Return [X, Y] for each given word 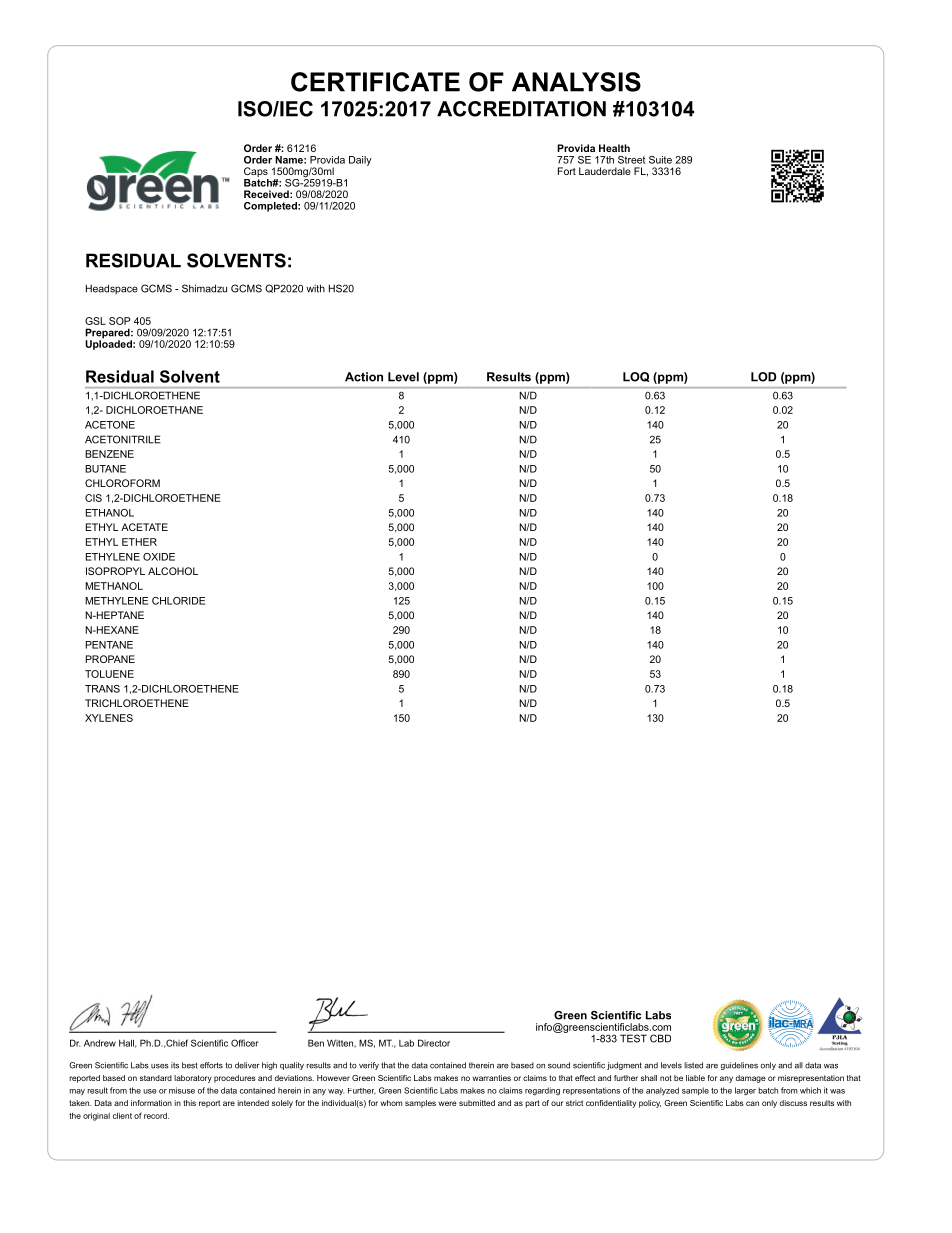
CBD [660, 1038]
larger [745, 1091]
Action [364, 377]
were [447, 1103]
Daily [360, 161]
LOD [763, 377]
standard [156, 1078]
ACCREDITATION [521, 109]
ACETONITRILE [123, 439]
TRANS [102, 689]
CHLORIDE [178, 601]
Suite [660, 160]
